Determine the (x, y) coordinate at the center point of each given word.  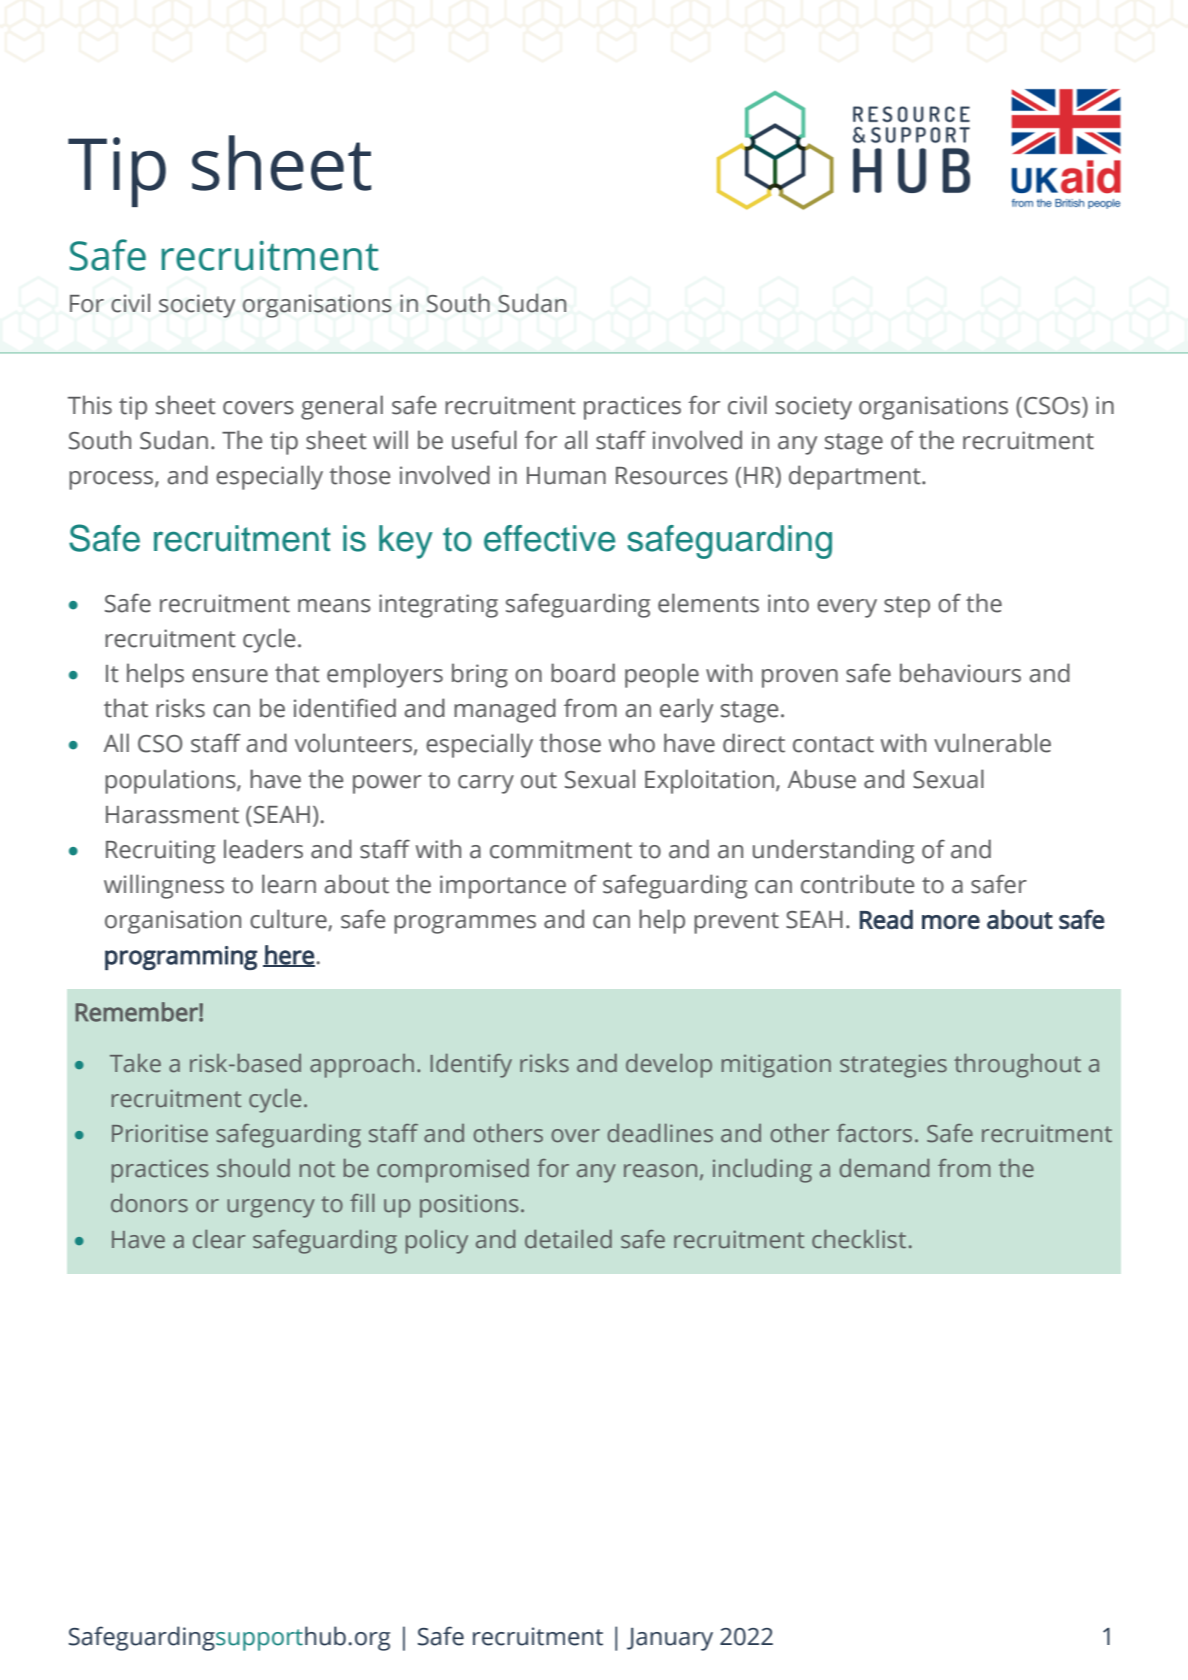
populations (171, 781)
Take (135, 1063)
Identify (471, 1066)
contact (833, 744)
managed (505, 710)
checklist (859, 1239)
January (670, 1639)
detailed (568, 1239)
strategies (893, 1066)
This (90, 405)
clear (219, 1239)
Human (566, 476)
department (856, 477)
